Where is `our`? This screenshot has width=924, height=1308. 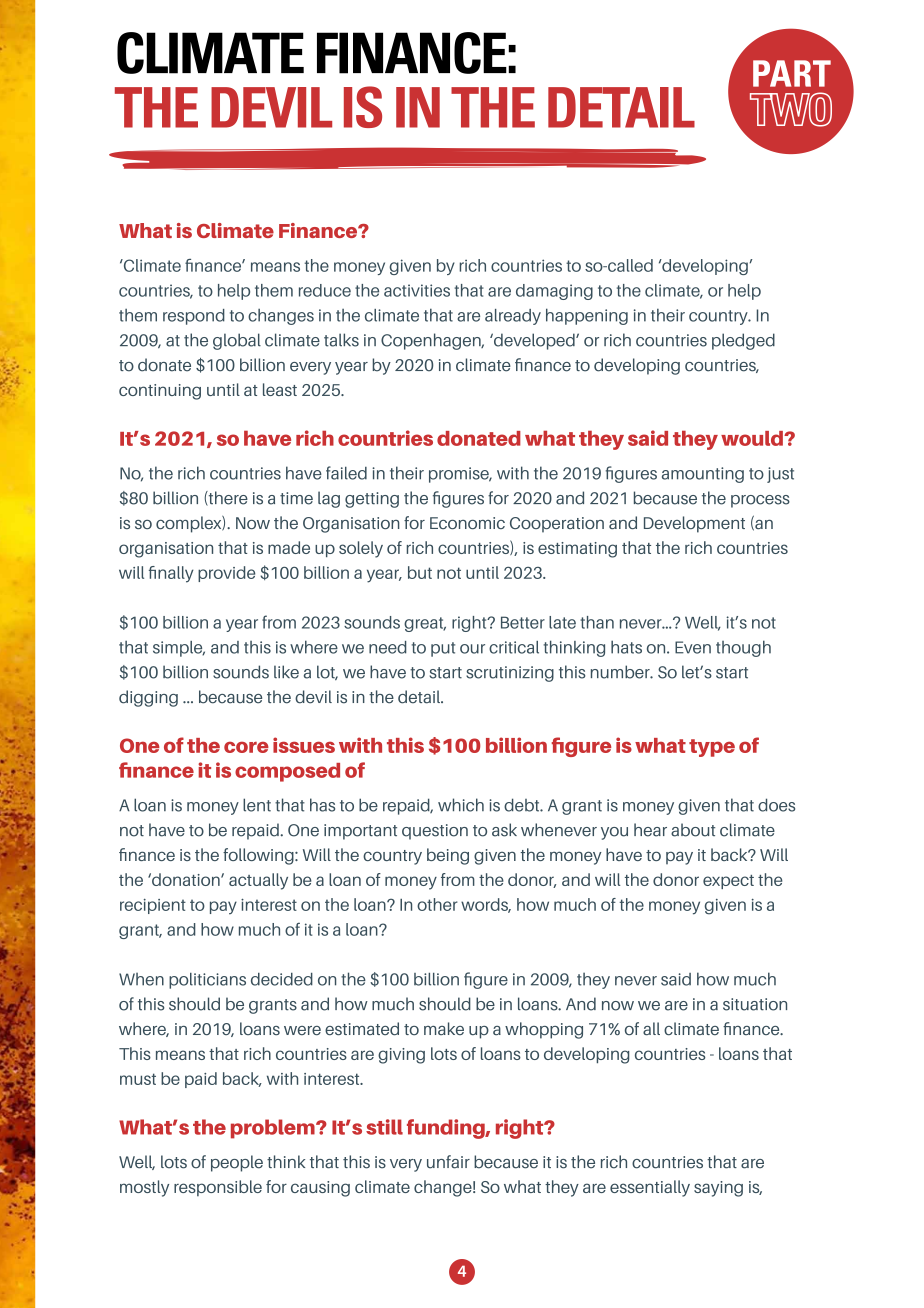 our is located at coordinates (472, 649).
